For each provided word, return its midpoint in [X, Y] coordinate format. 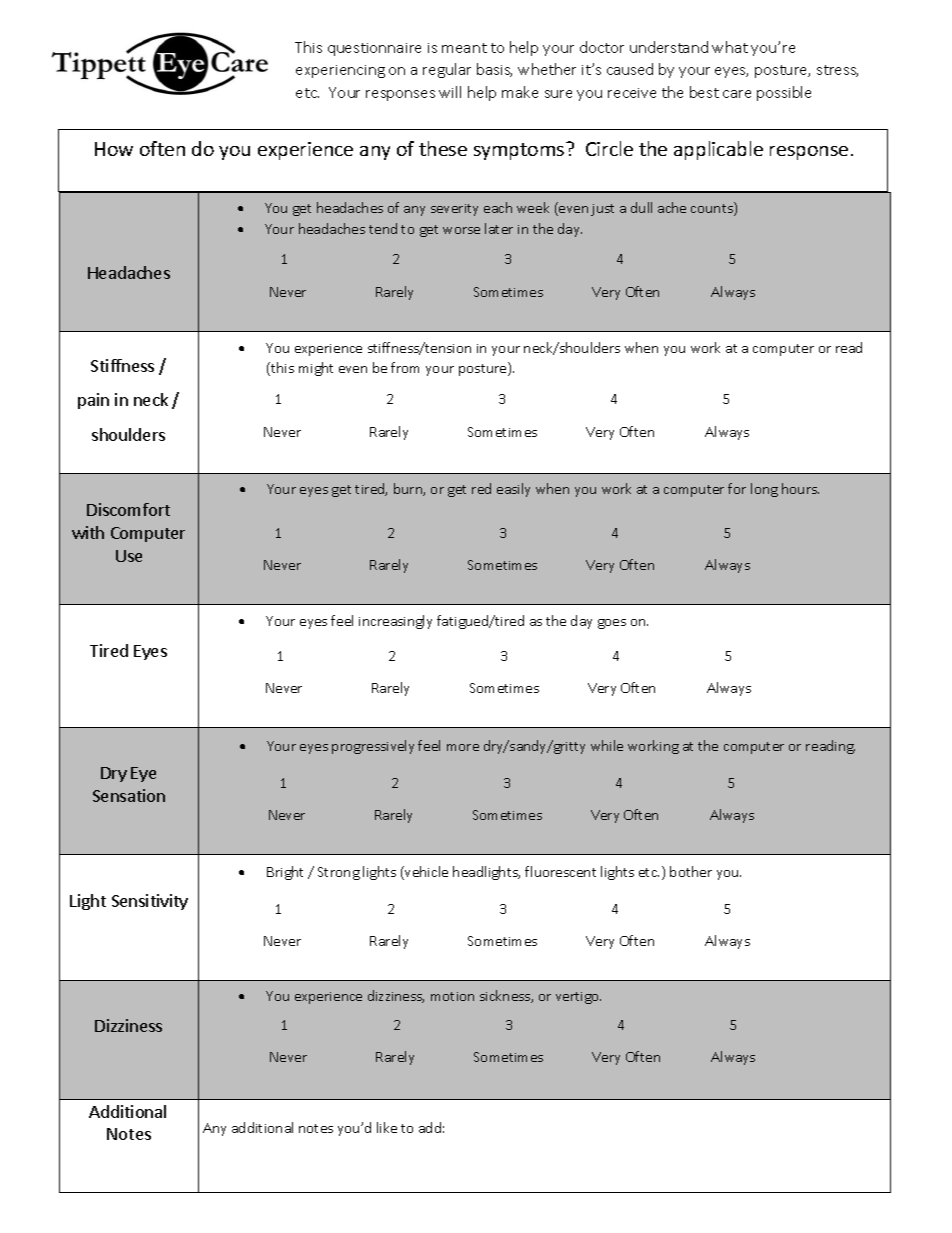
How [114, 149]
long [764, 490]
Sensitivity [150, 902]
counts [713, 209]
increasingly [395, 622]
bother [691, 871]
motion [452, 996]
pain [93, 401]
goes [612, 624]
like [387, 1127]
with [88, 532]
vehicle [425, 873]
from [405, 367]
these [443, 148]
